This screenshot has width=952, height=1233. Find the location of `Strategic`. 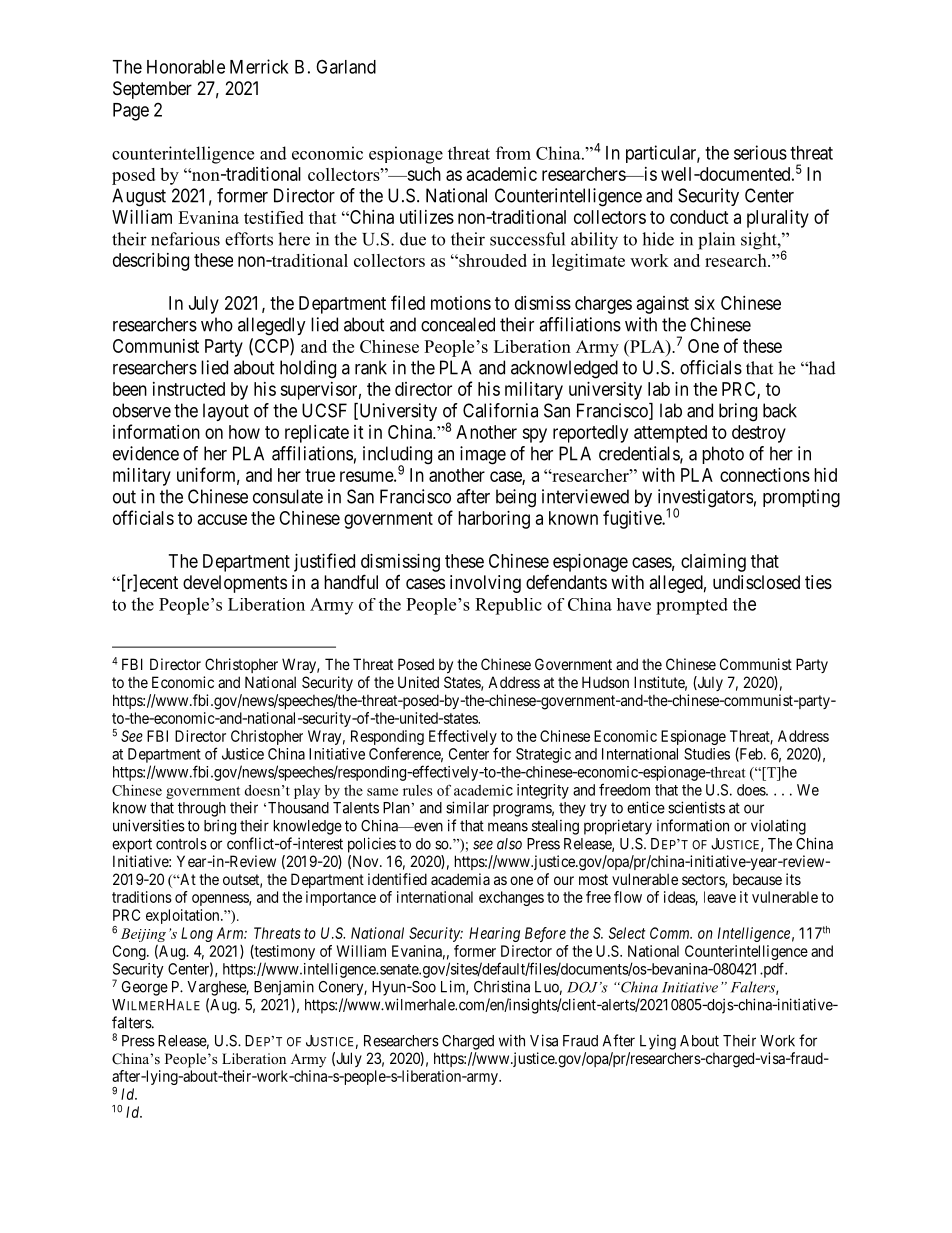

Strategic is located at coordinates (543, 755).
